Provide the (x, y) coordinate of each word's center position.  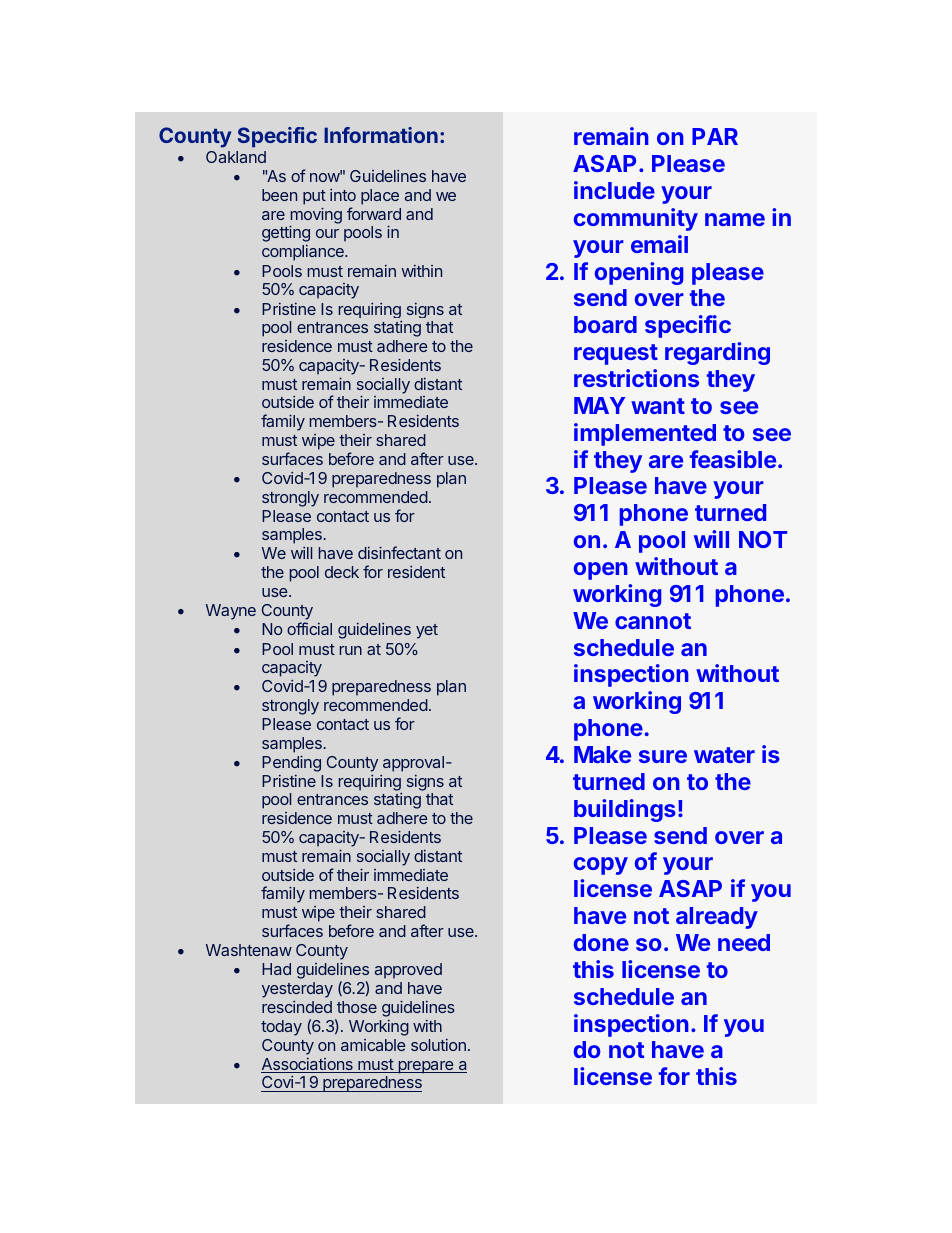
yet (427, 631)
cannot (653, 621)
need (744, 942)
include (614, 190)
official (309, 628)
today (281, 1028)
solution (438, 1045)
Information (381, 135)
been (279, 195)
